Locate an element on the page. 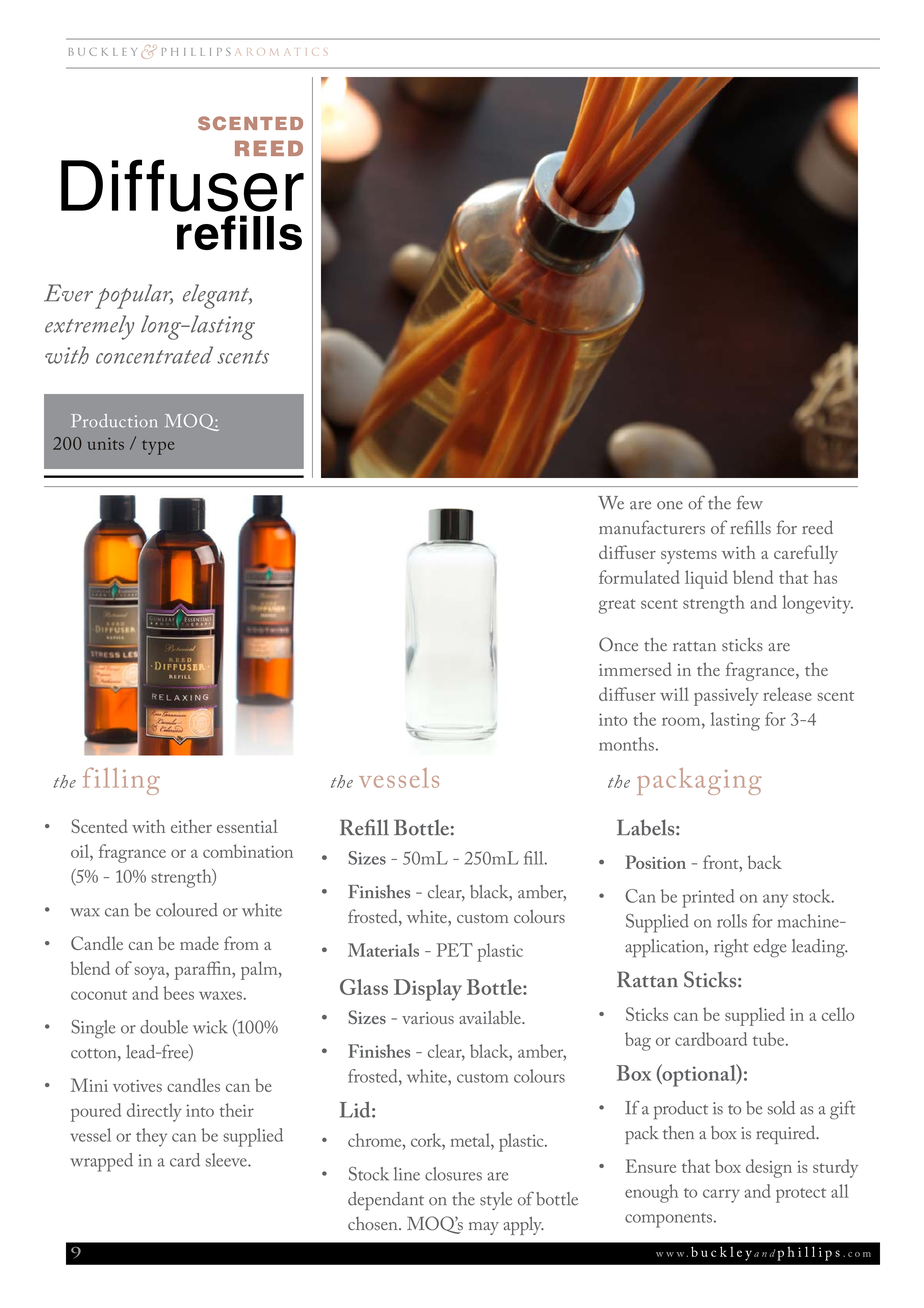  style is located at coordinates (496, 1201).
